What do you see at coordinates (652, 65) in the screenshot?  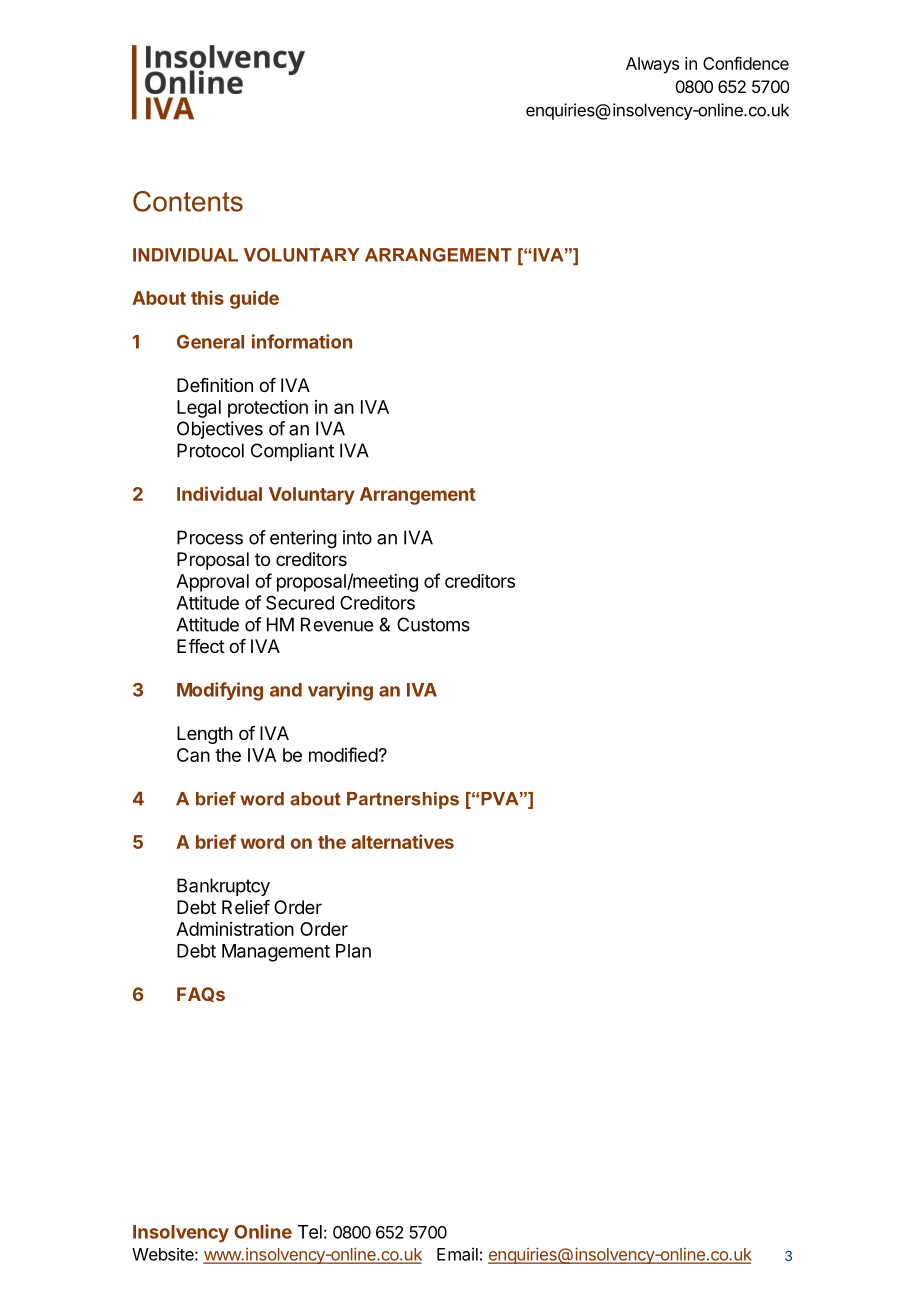 I see `Always` at bounding box center [652, 65].
